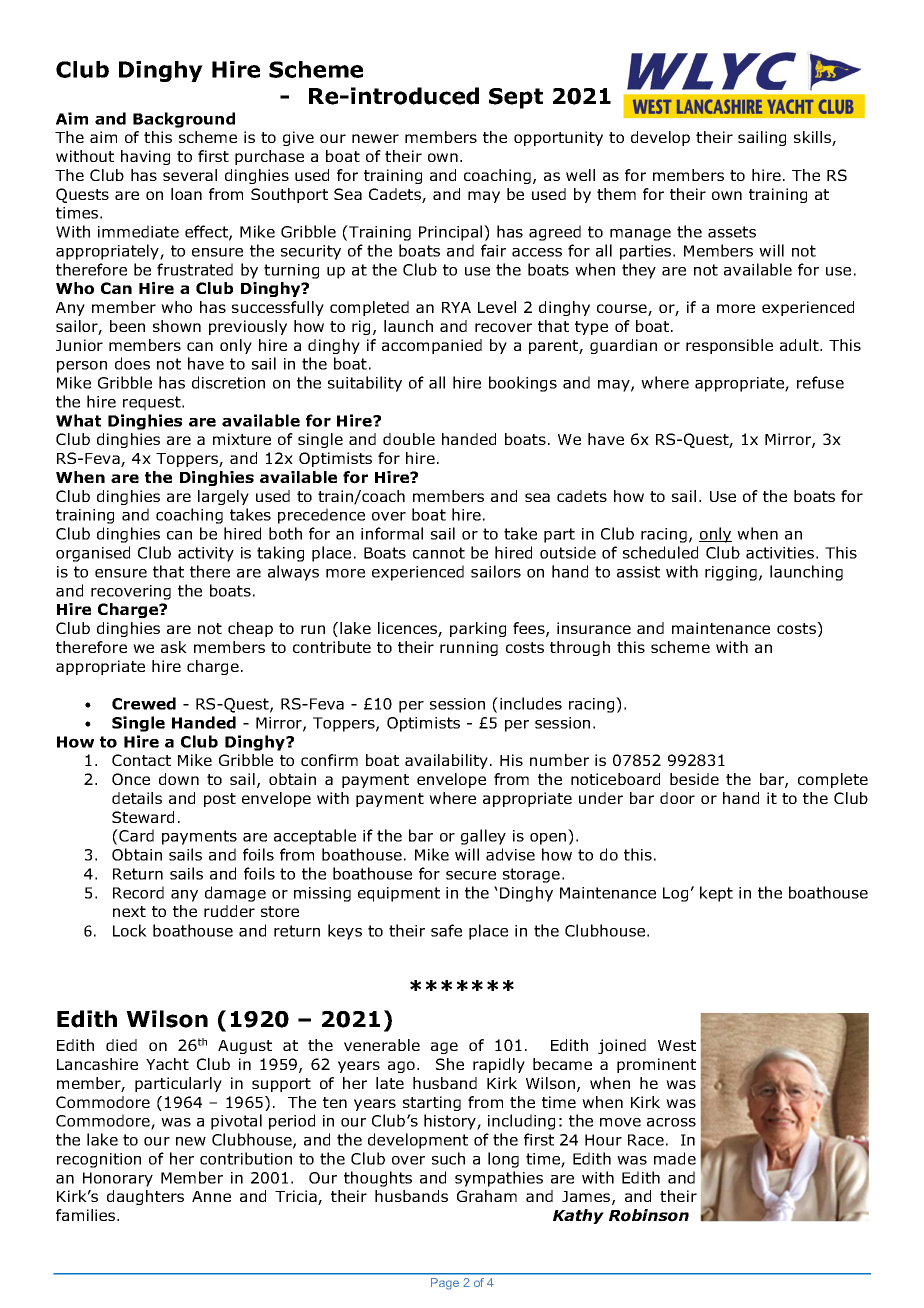 The image size is (924, 1308). Describe the element at coordinates (132, 363) in the screenshot. I see `does` at that location.
